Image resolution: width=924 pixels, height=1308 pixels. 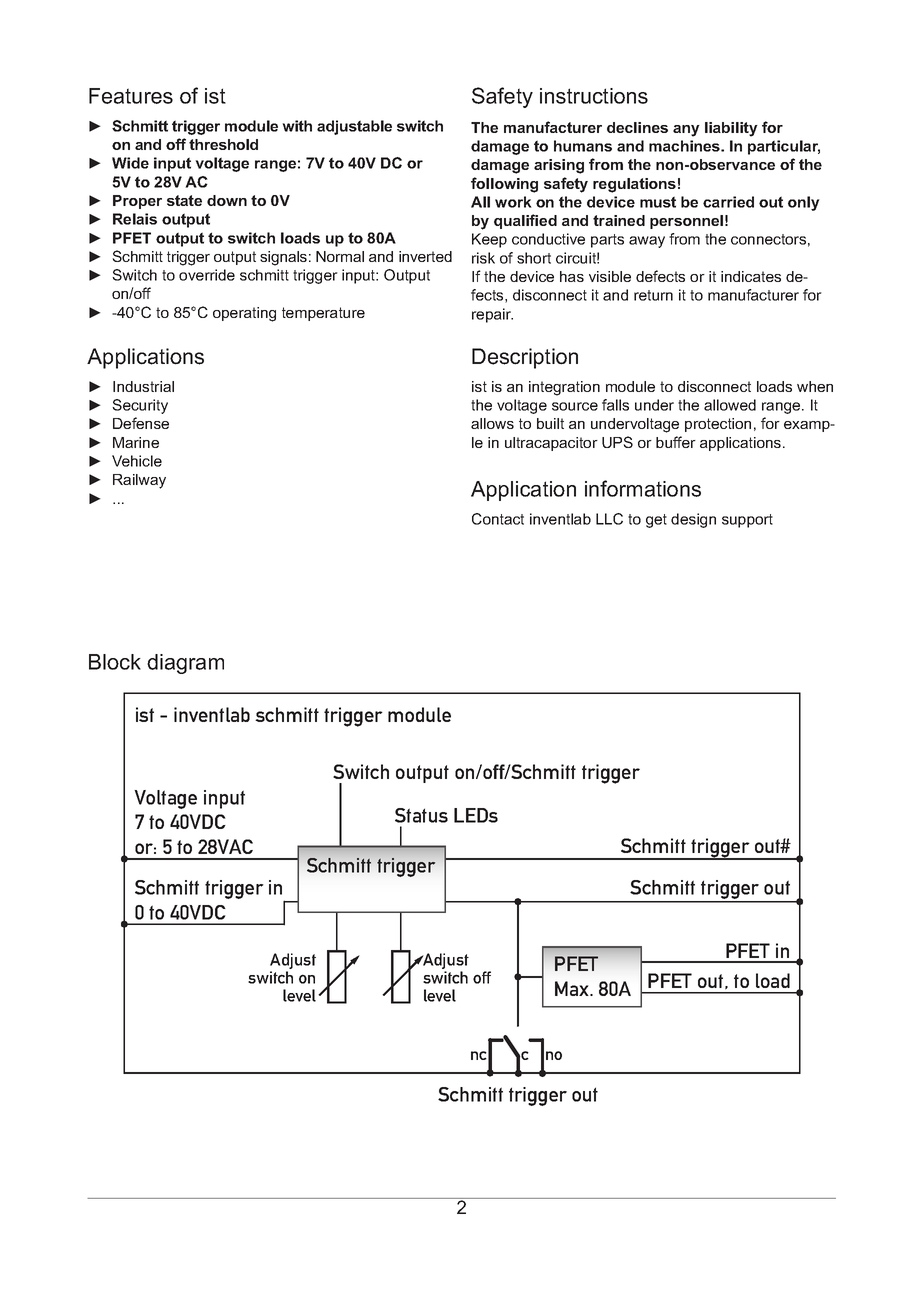 I want to click on Max, so click(x=573, y=988).
